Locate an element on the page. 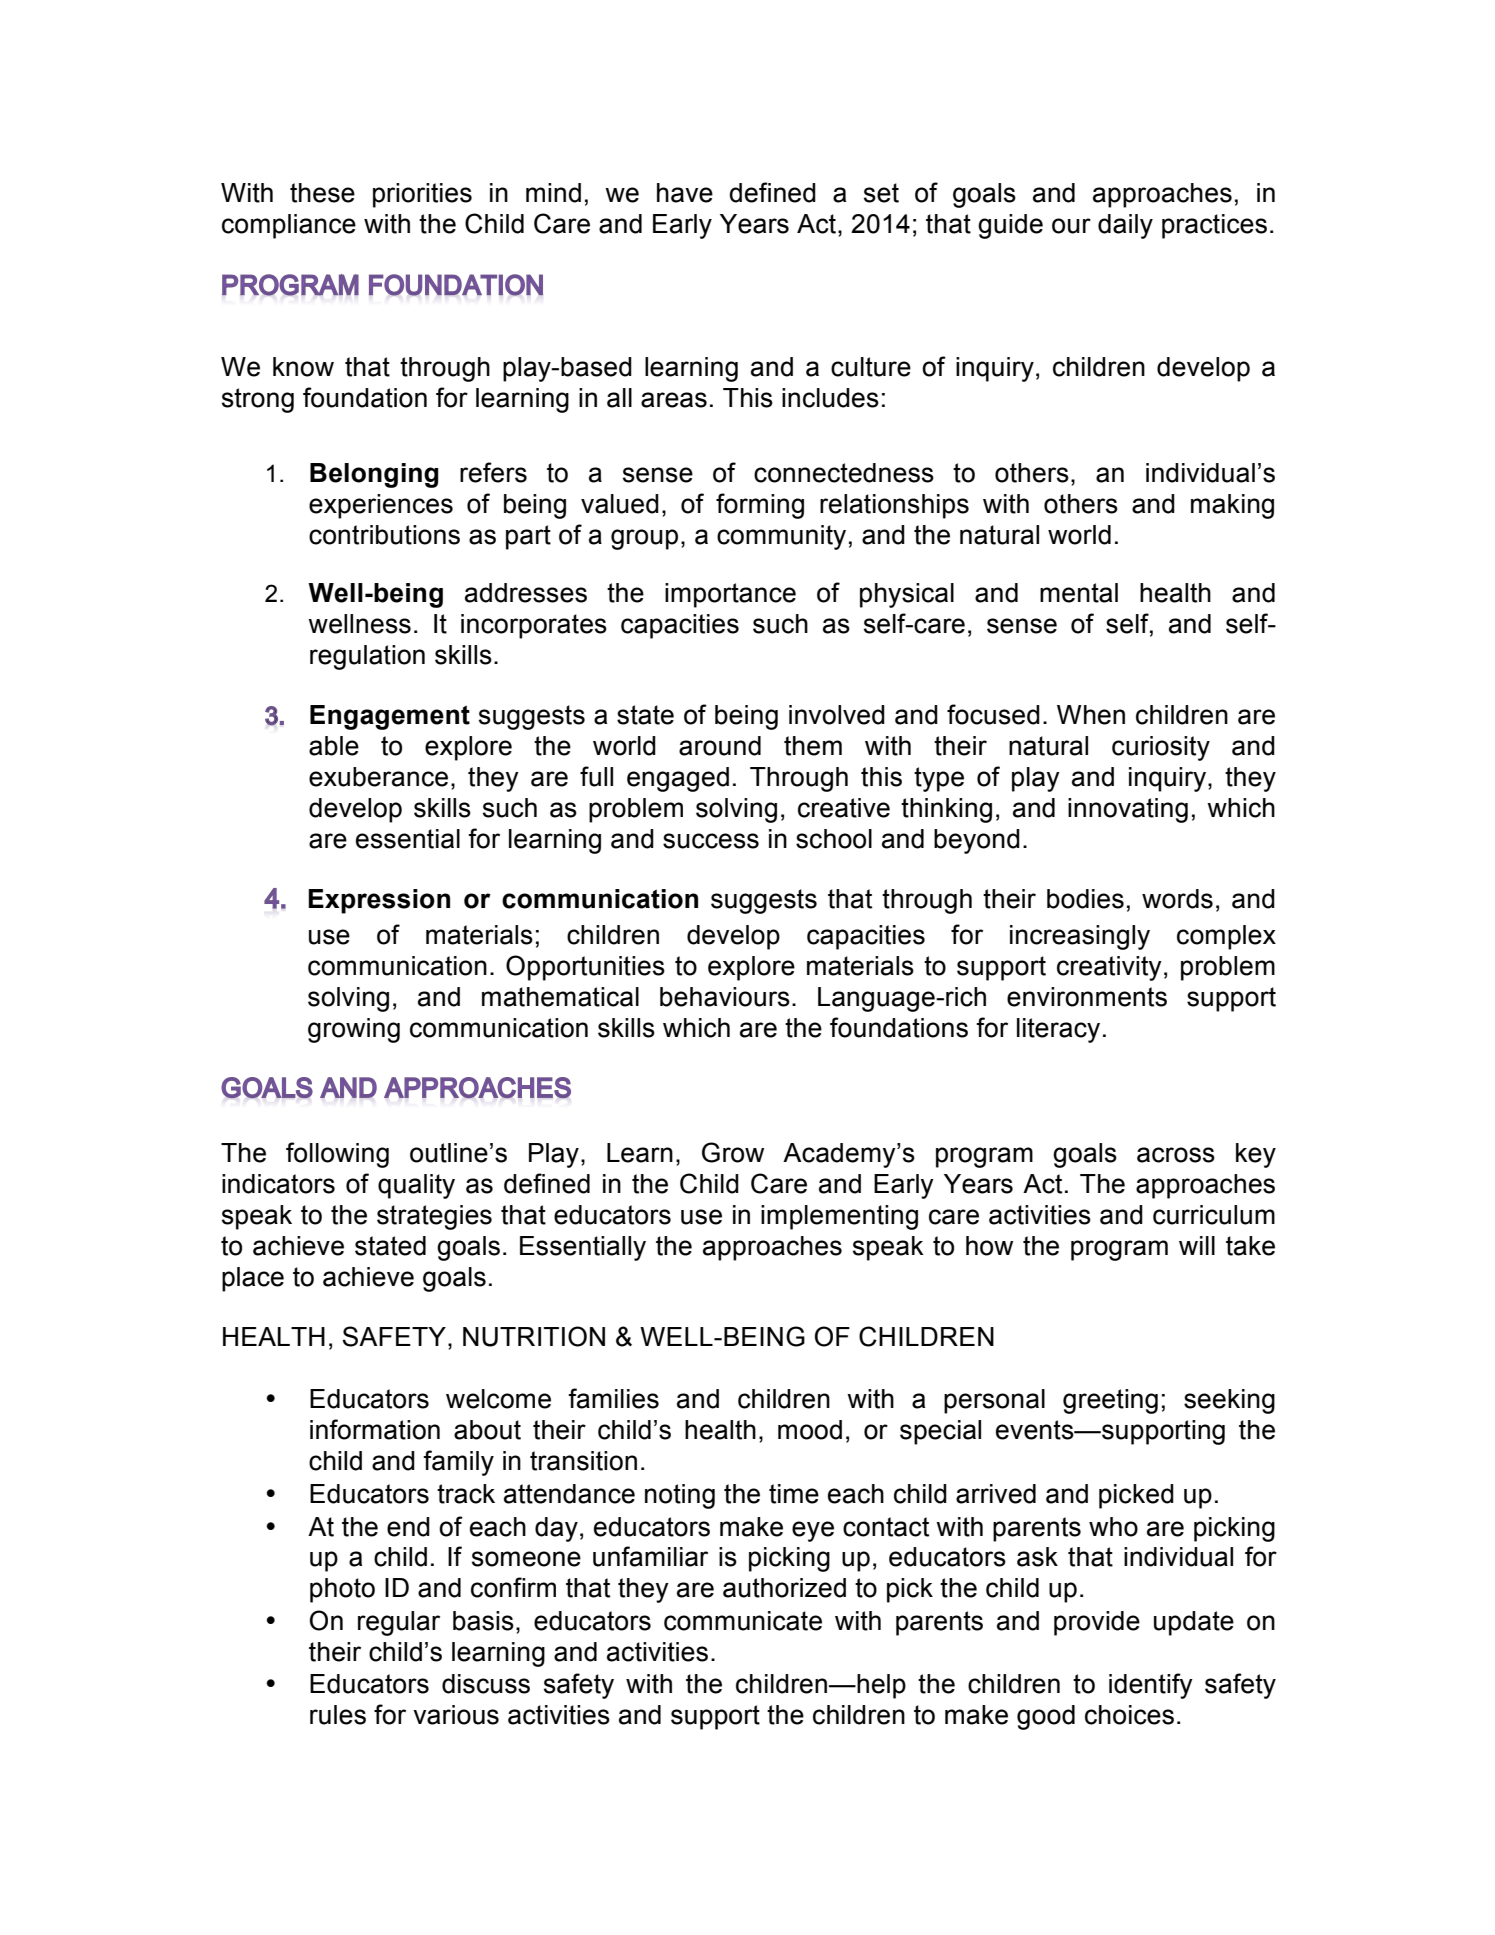 The height and width of the document is (1935, 1495). creativity is located at coordinates (1109, 968).
